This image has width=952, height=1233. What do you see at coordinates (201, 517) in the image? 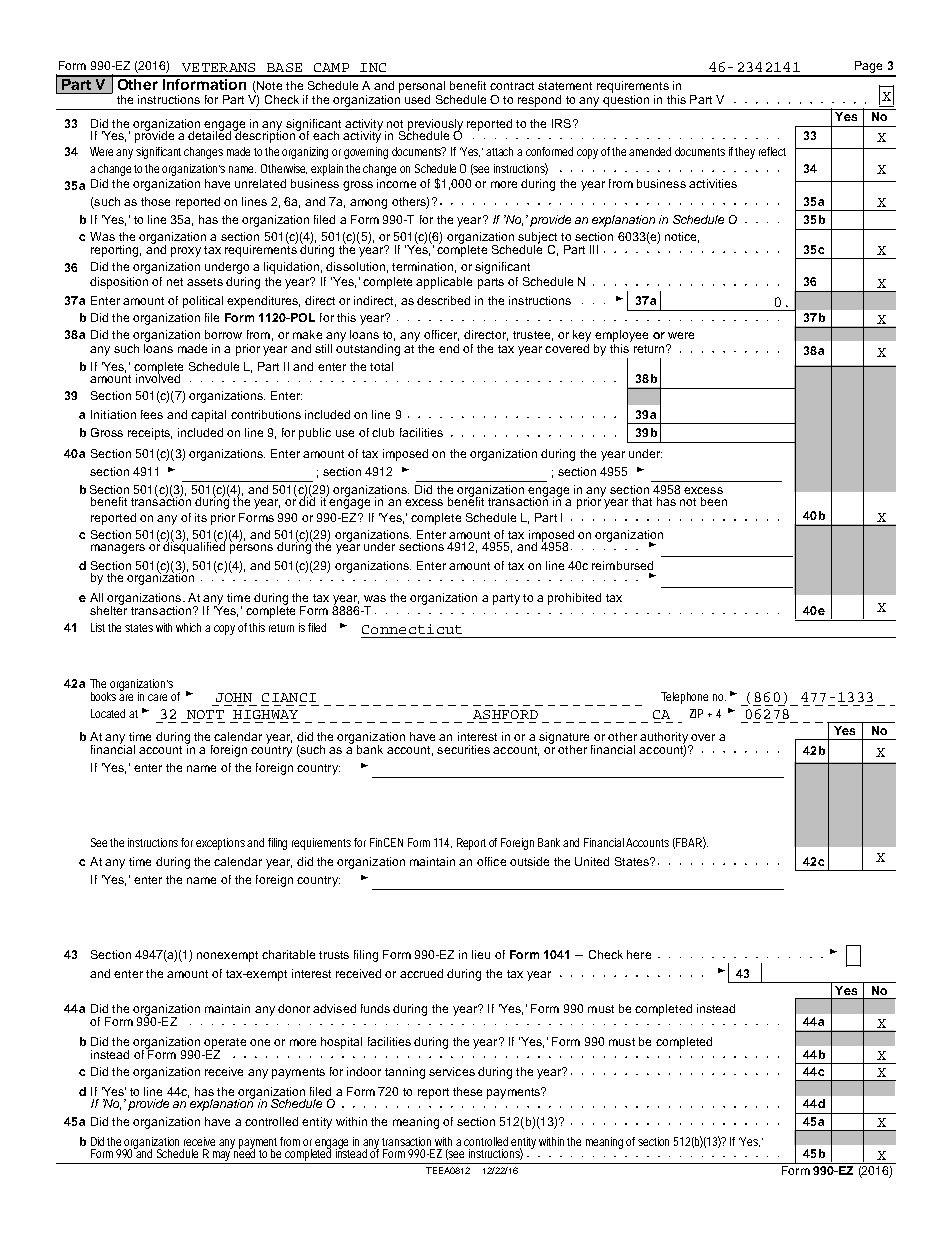
I see `its` at bounding box center [201, 517].
